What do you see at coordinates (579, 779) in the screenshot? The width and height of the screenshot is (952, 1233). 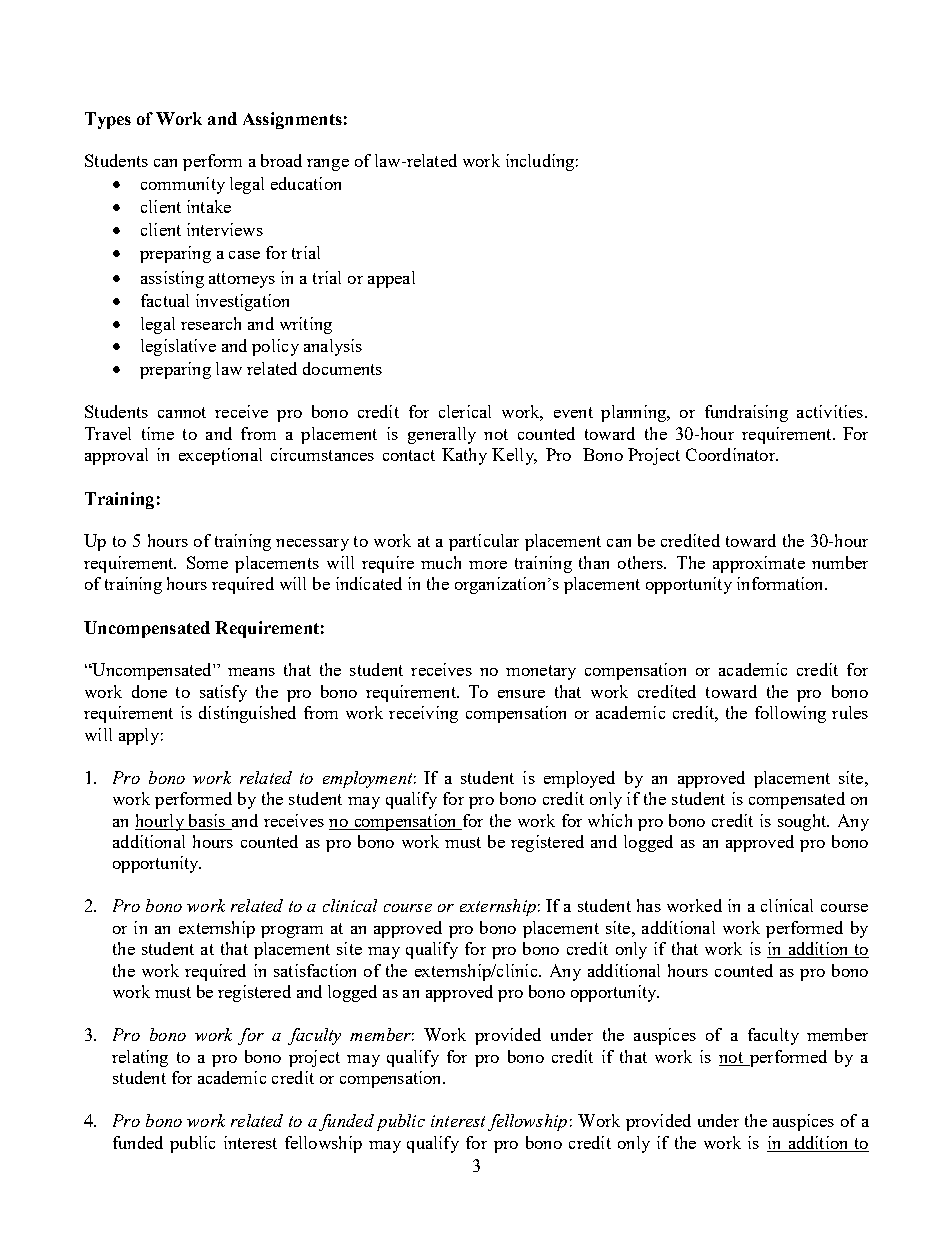 I see `employed` at bounding box center [579, 779].
